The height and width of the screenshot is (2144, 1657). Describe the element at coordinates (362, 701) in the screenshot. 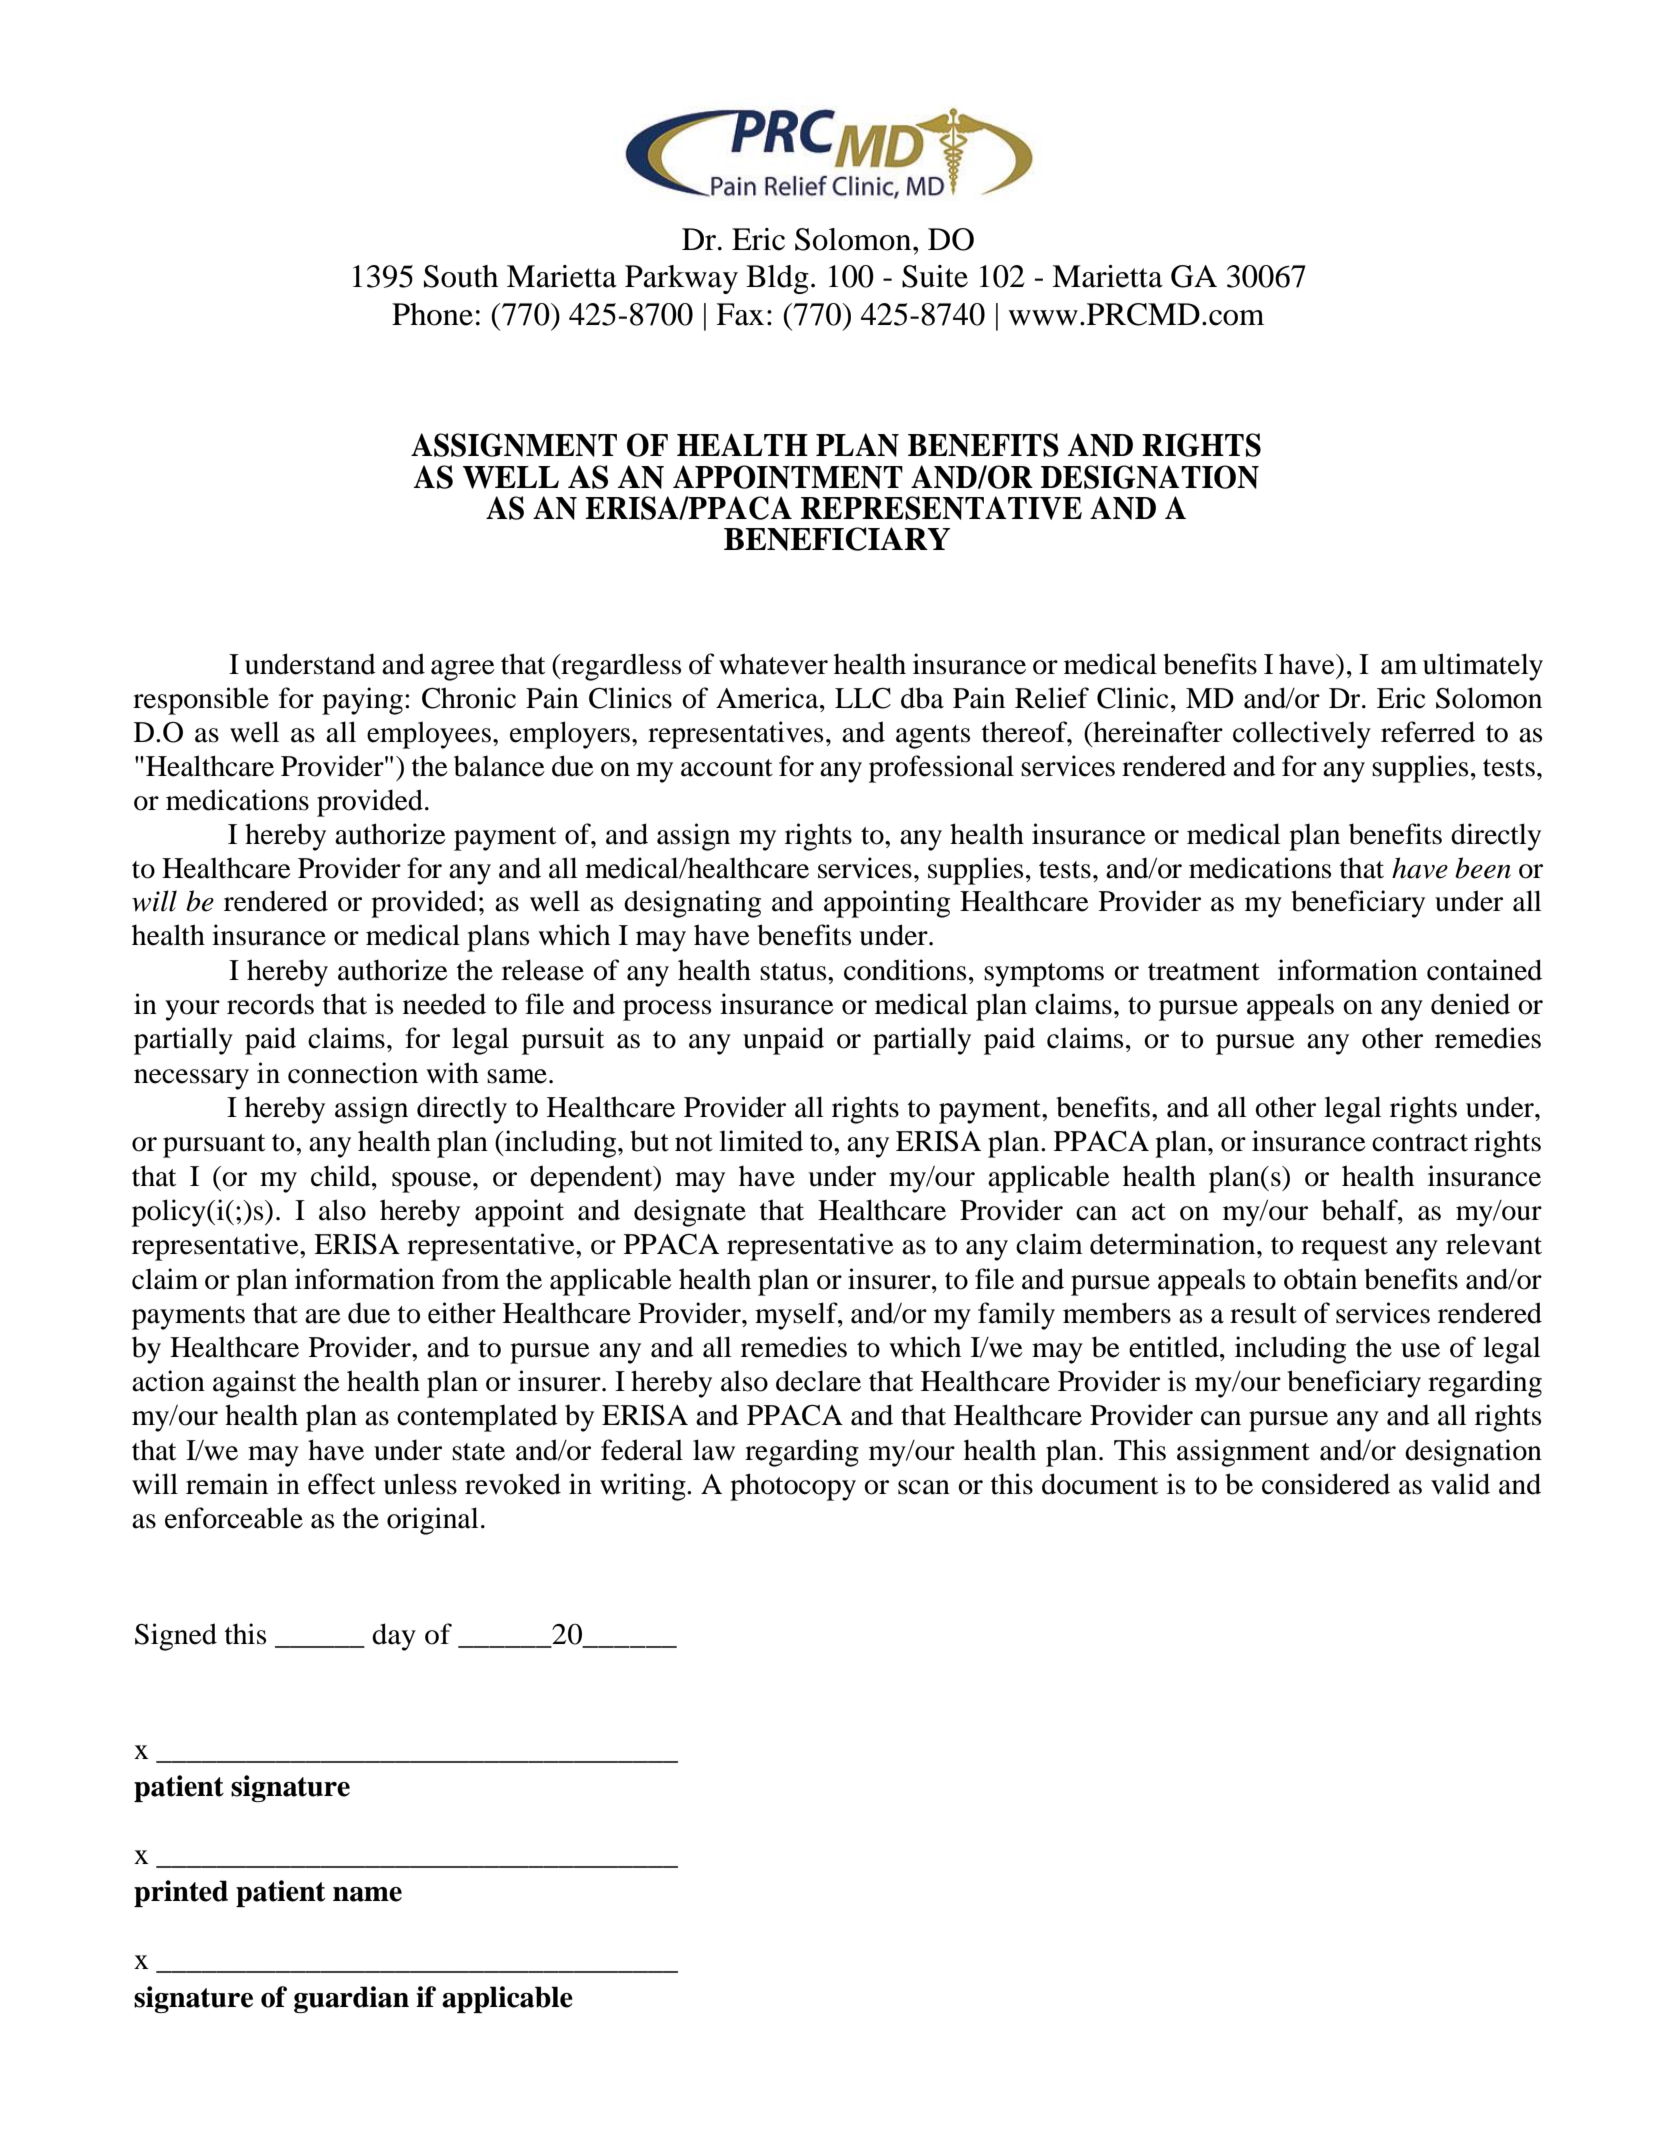

I see `paying` at that location.
